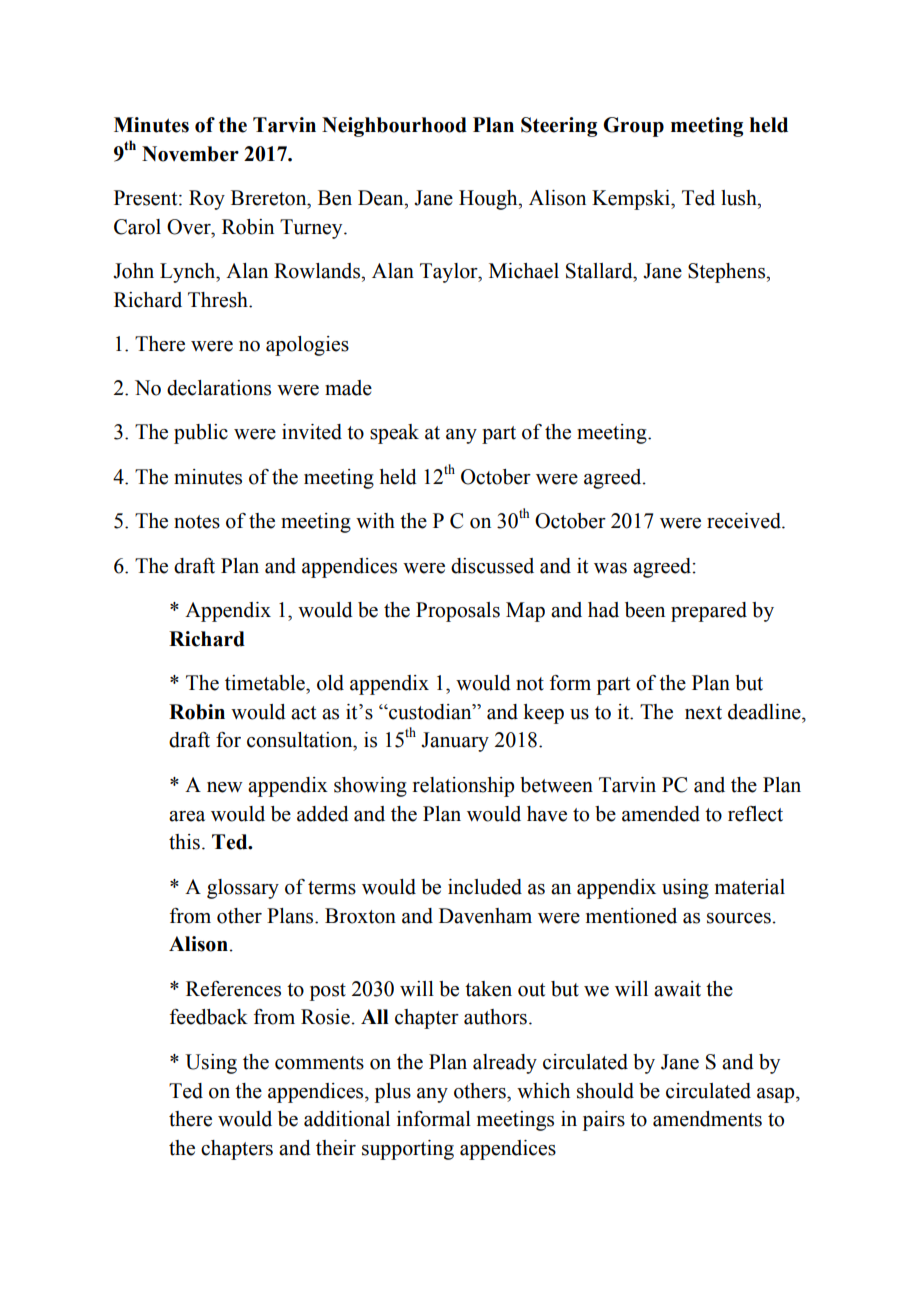  I want to click on November, so click(190, 154).
